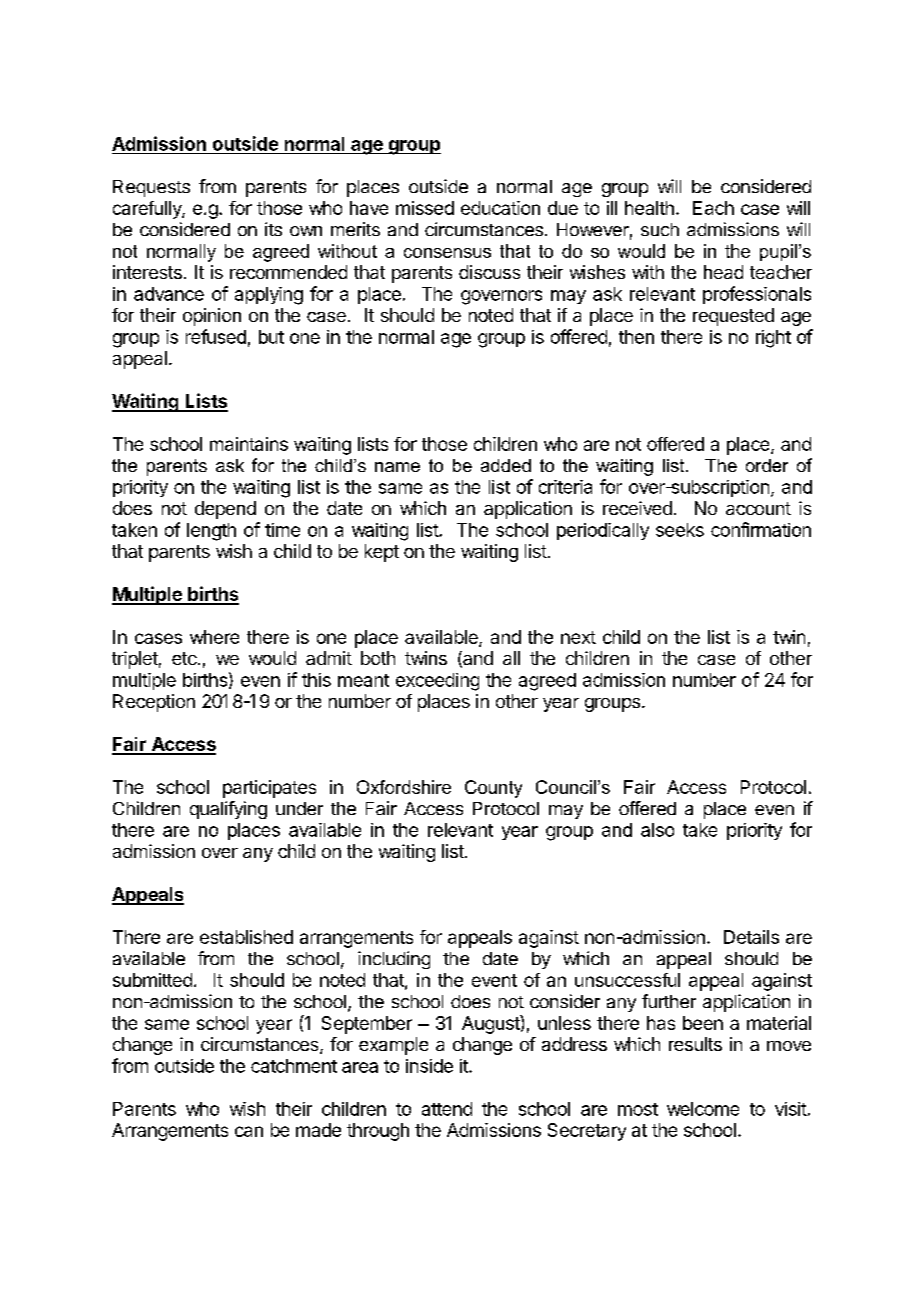 The width and height of the screenshot is (924, 1308). I want to click on such, so click(660, 229).
